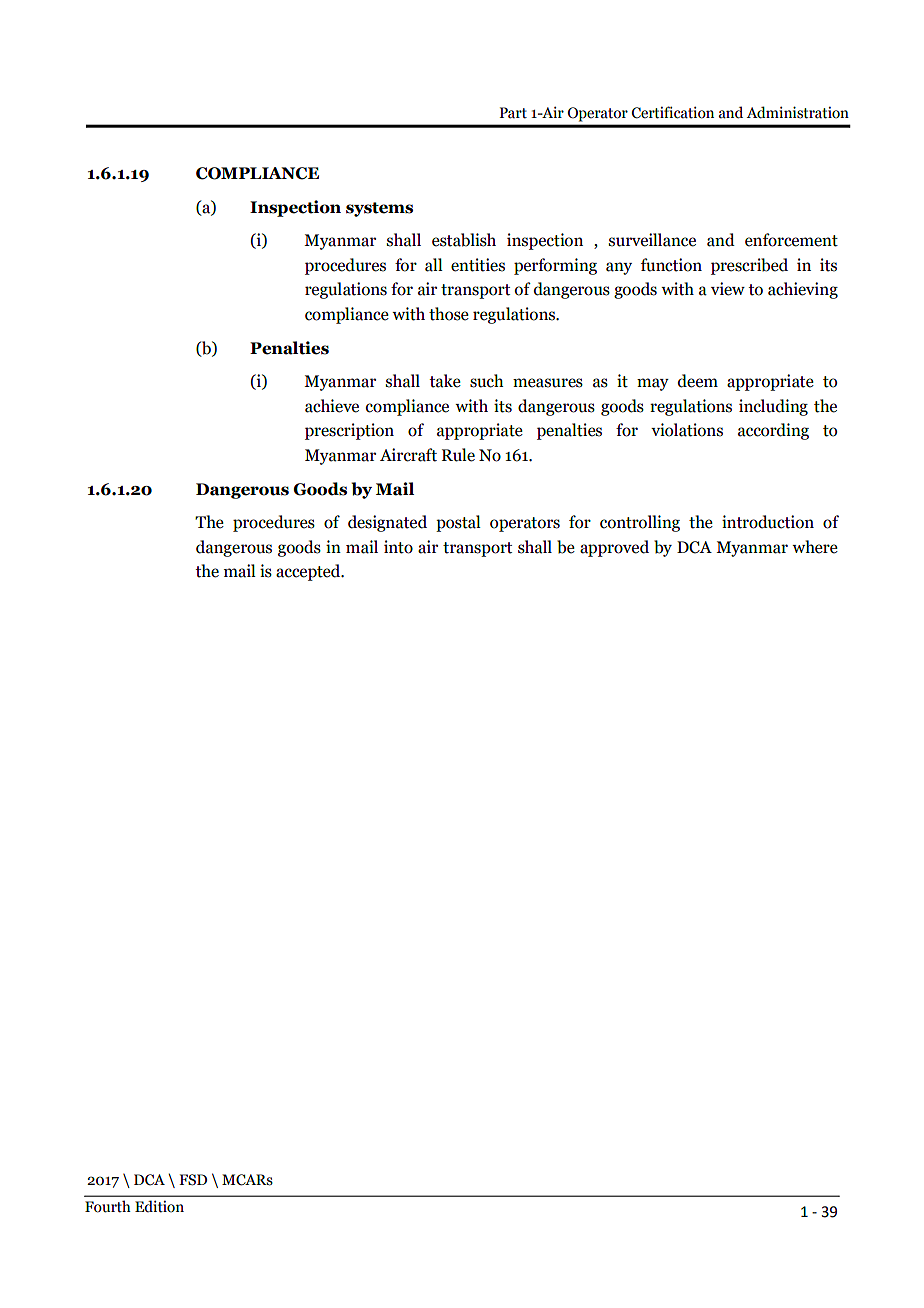  I want to click on approved, so click(614, 548).
